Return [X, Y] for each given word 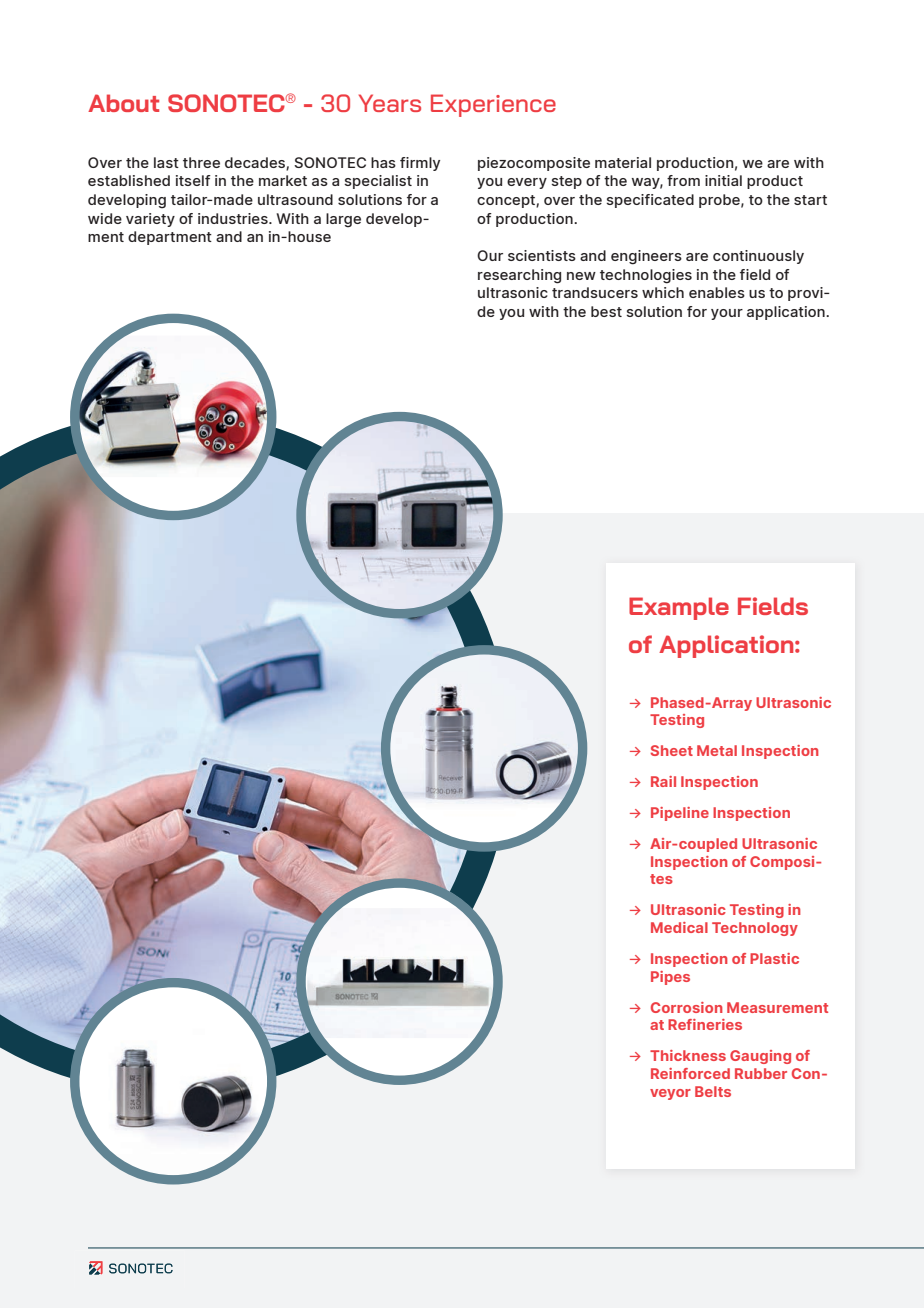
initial [723, 180]
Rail [663, 781]
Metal [717, 750]
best [606, 311]
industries [234, 218]
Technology [755, 929]
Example [679, 608]
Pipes [670, 978]
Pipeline [680, 814]
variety [150, 220]
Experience [493, 105]
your [727, 314]
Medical [679, 927]
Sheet [672, 750]
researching [519, 276]
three [201, 162]
